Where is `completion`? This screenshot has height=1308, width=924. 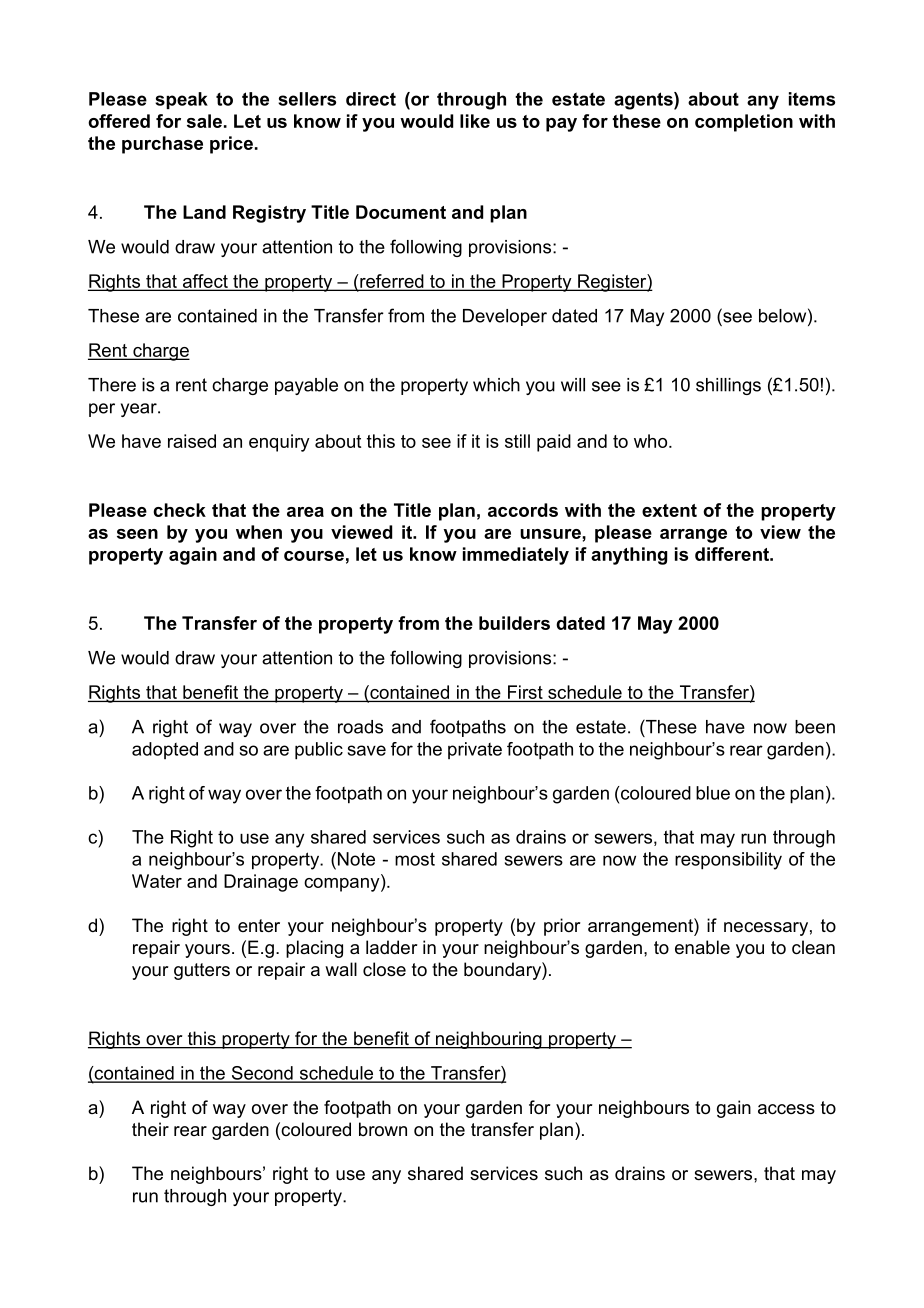 completion is located at coordinates (744, 123).
